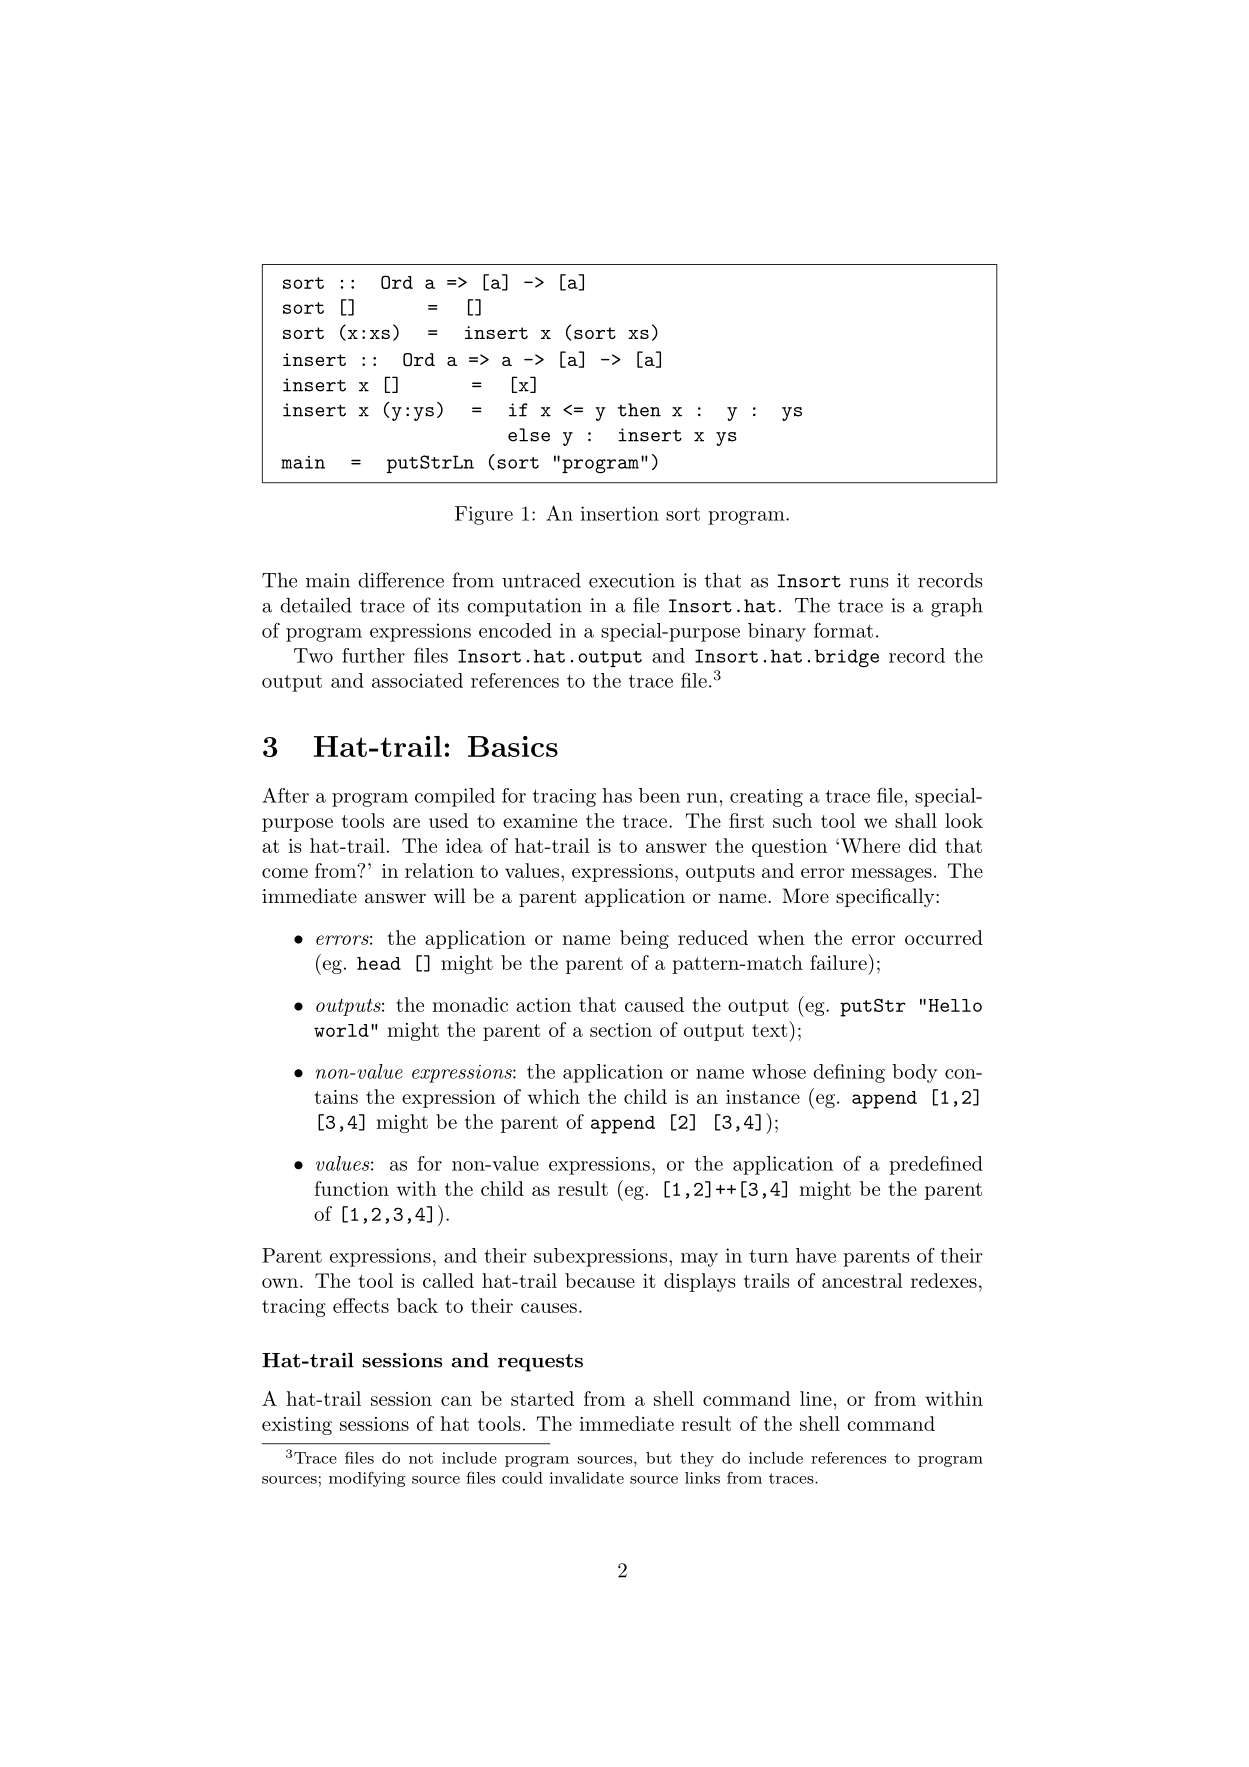 This screenshot has width=1249, height=1767. What do you see at coordinates (869, 583) in the screenshot?
I see `runs` at bounding box center [869, 583].
